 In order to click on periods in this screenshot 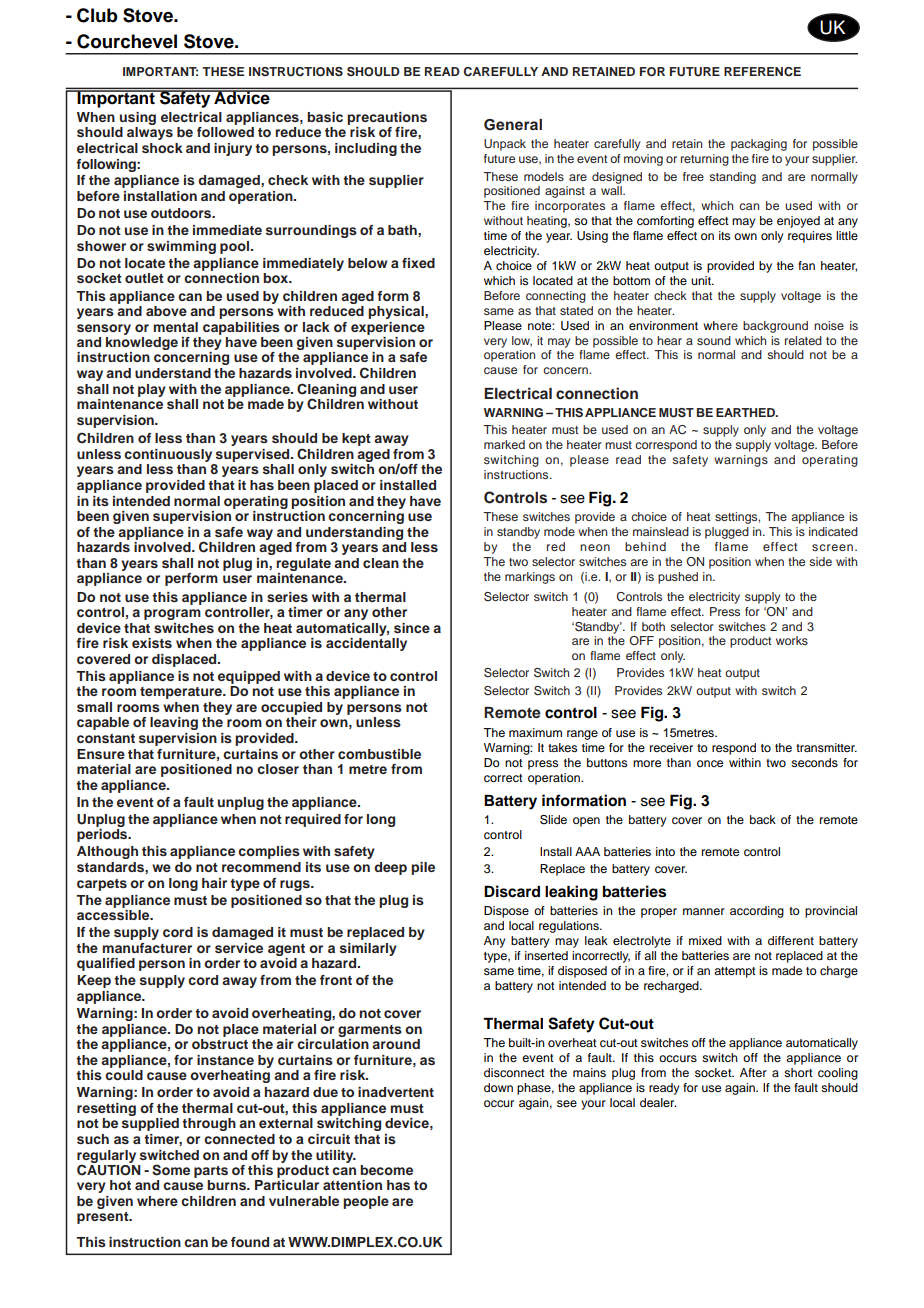, I will do `click(103, 835)`.
